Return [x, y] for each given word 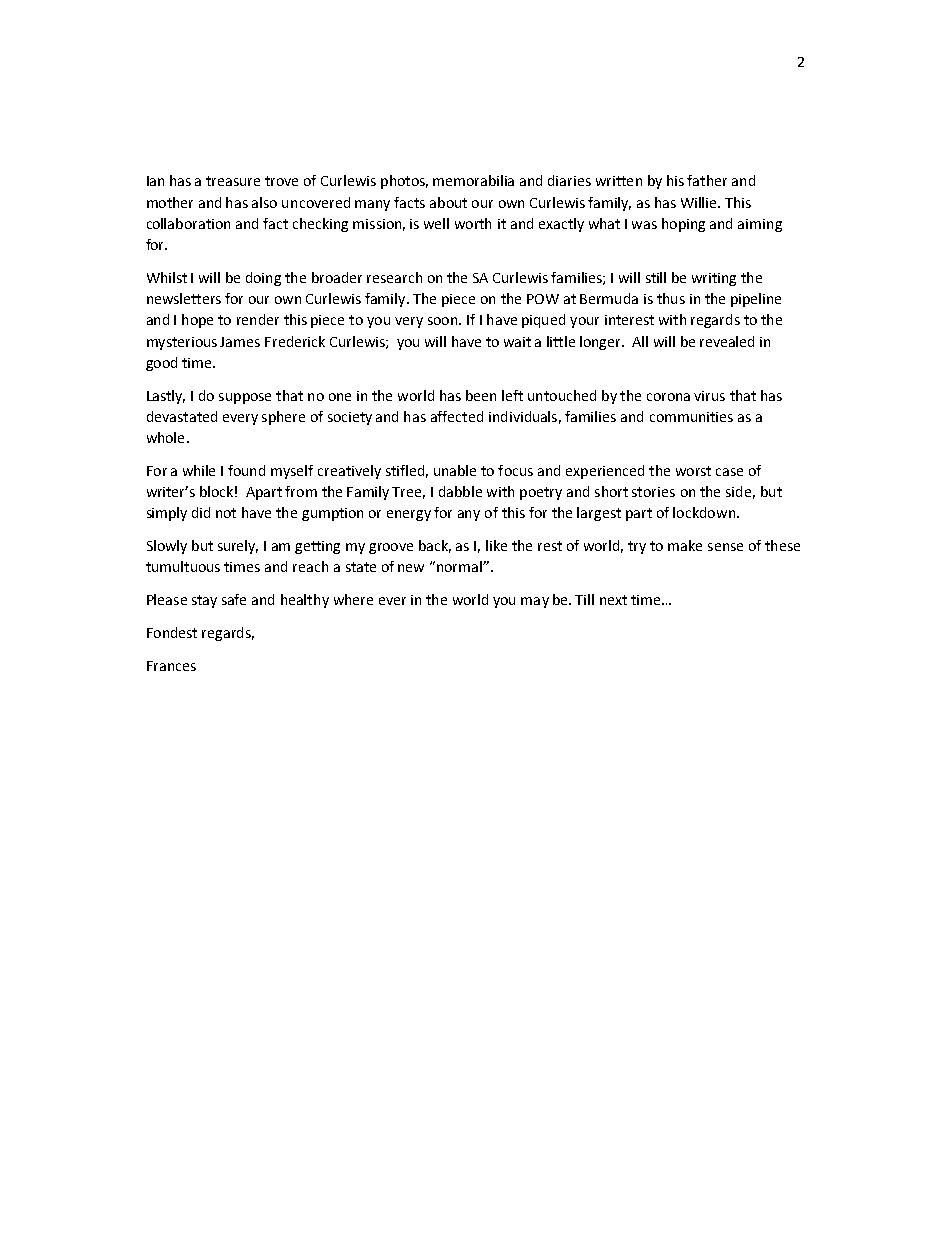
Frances [171, 666]
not [226, 513]
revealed [727, 341]
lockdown [705, 512]
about [448, 202]
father [707, 180]
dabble [460, 491]
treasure [233, 181]
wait [517, 342]
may [535, 602]
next [613, 600]
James [240, 342]
